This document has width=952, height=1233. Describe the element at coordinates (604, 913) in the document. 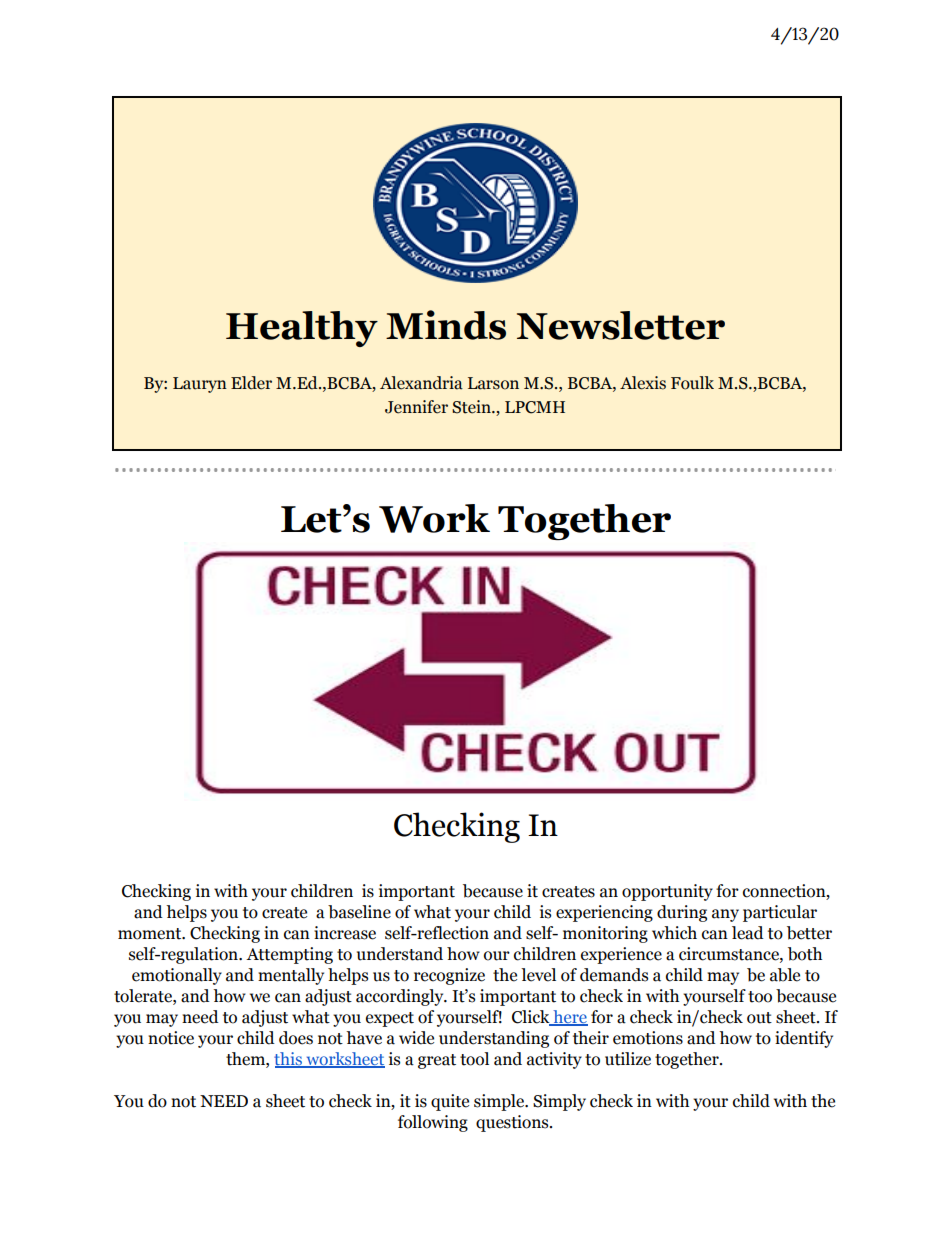

I see `experiencing` at that location.
